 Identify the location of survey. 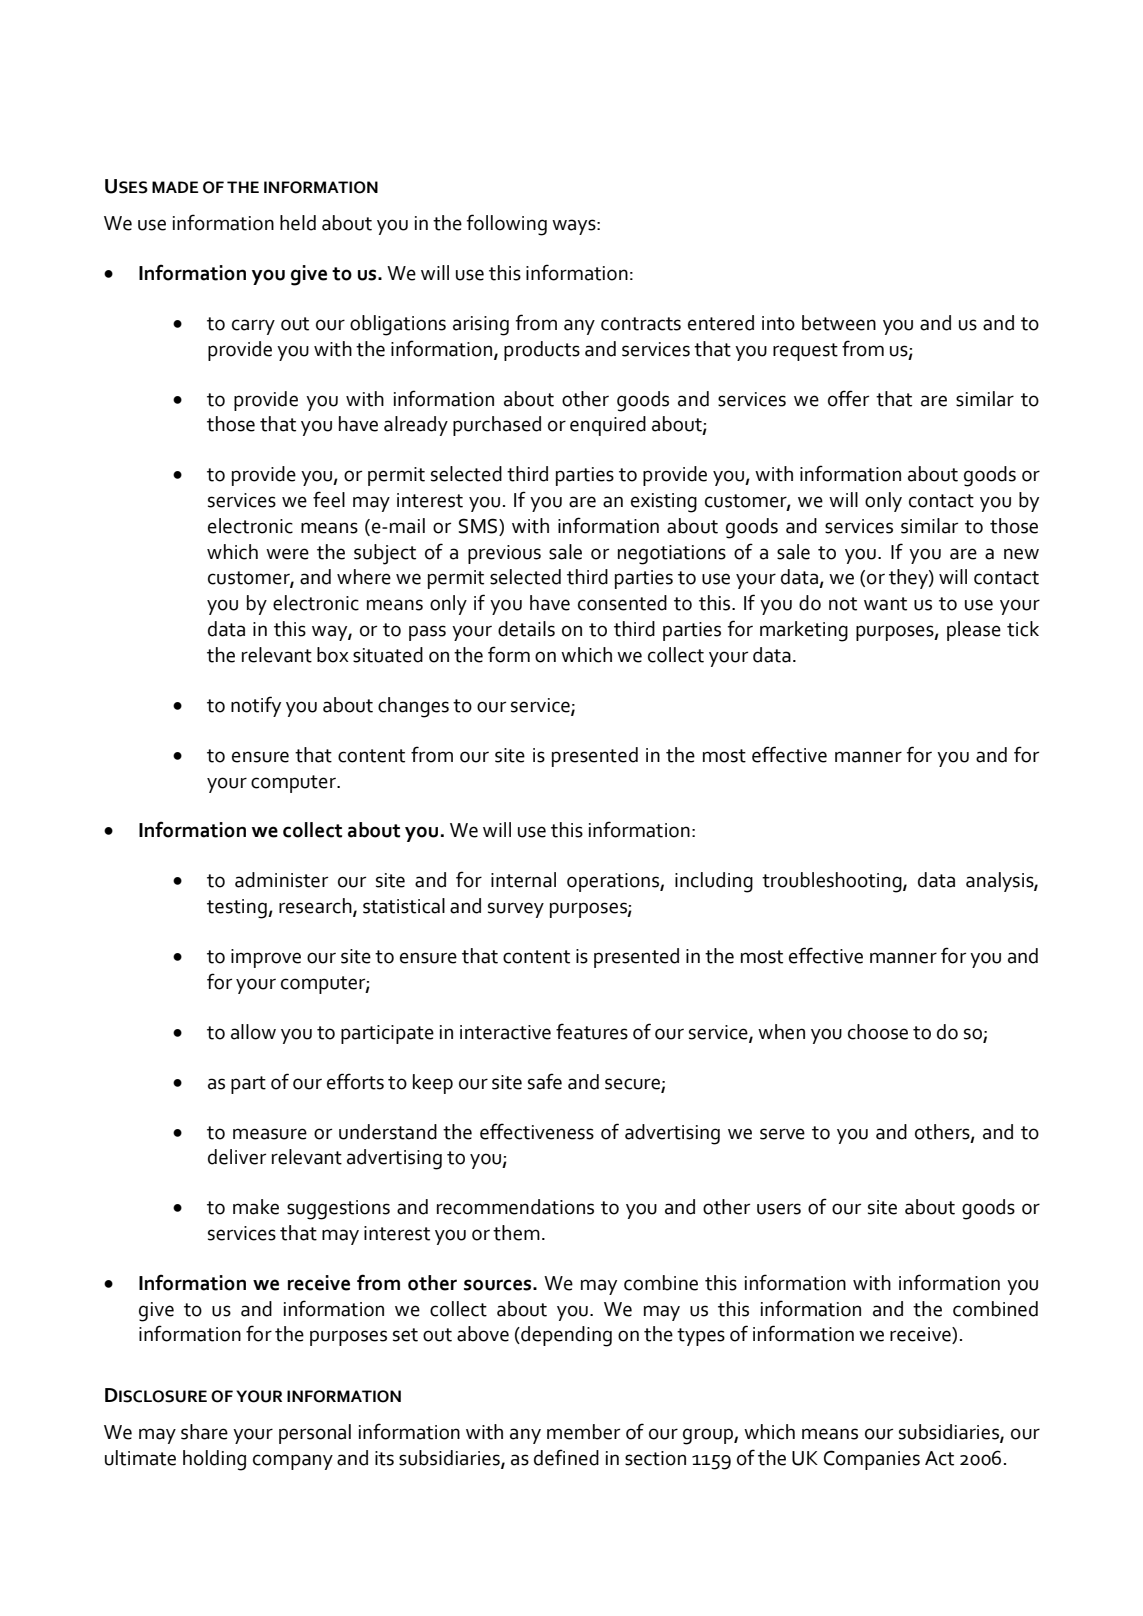
(516, 910).
